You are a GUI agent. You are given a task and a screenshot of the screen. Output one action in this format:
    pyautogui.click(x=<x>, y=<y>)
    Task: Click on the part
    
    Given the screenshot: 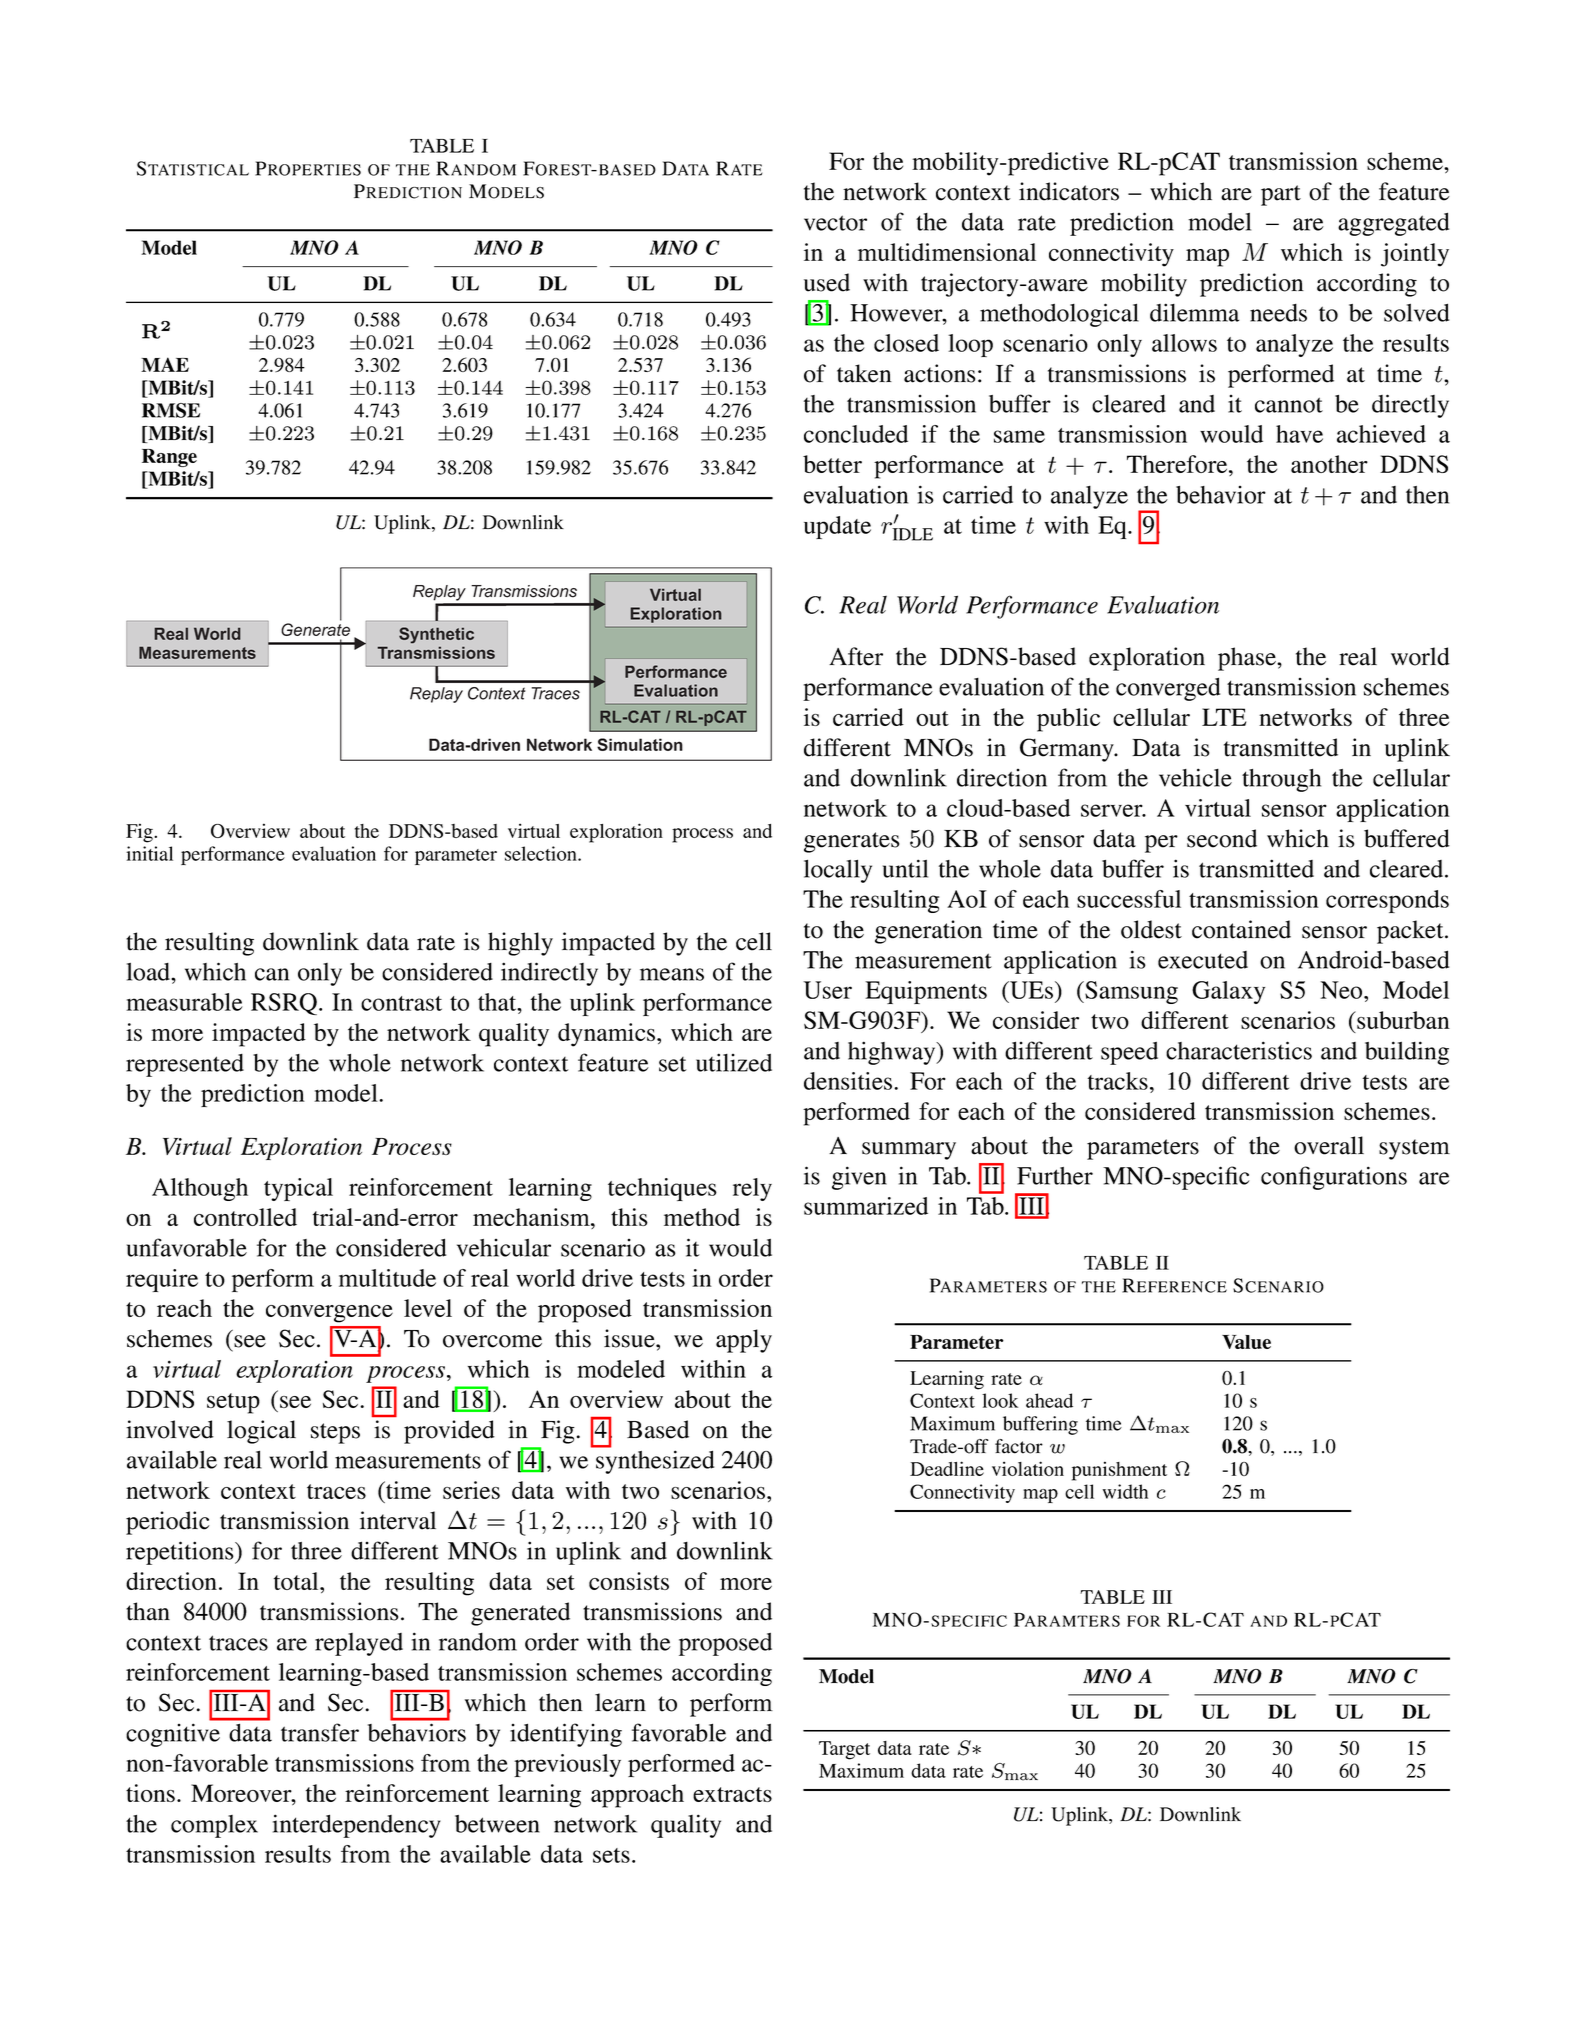 What is the action you would take?
    pyautogui.click(x=1281, y=195)
